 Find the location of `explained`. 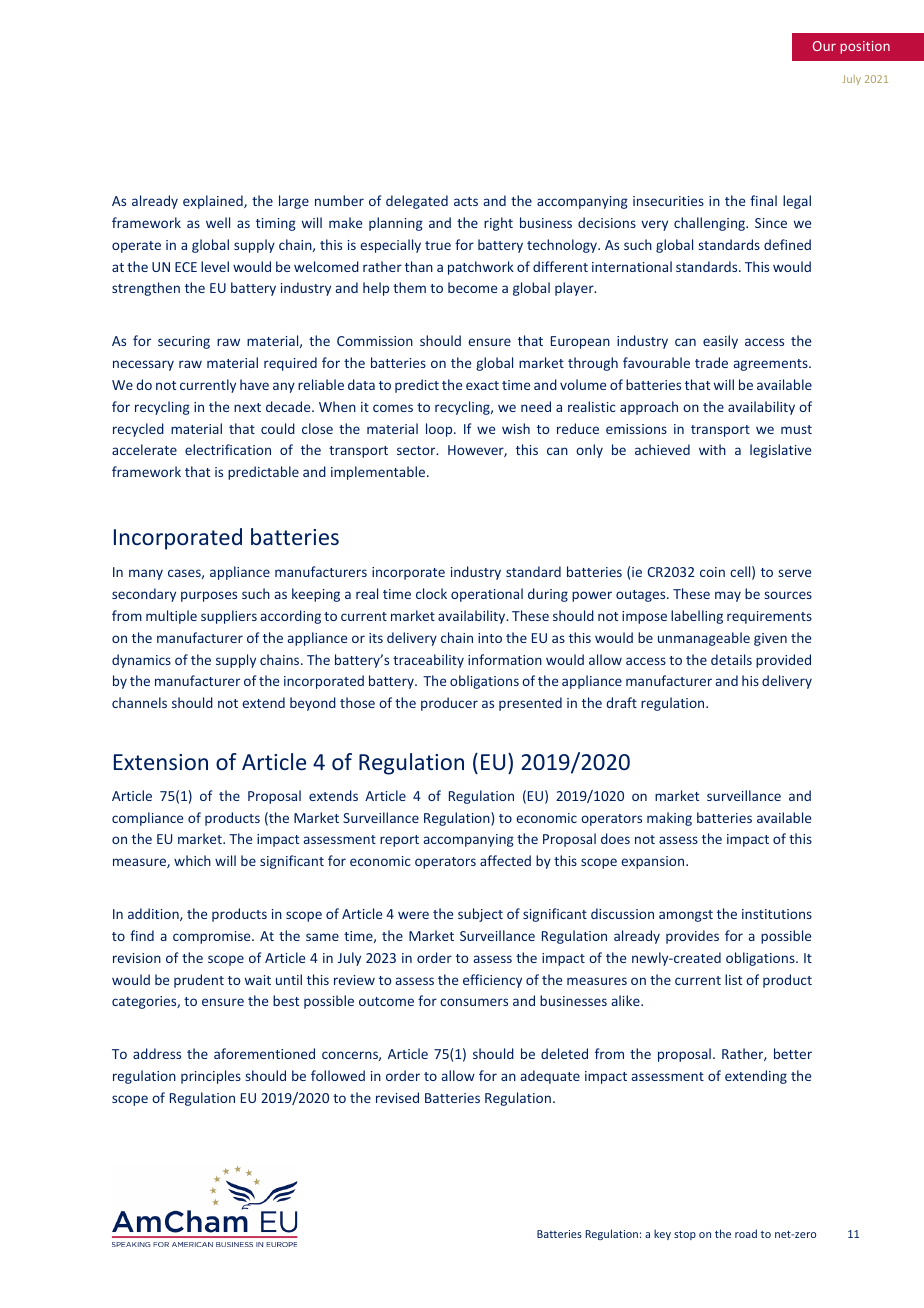

explained is located at coordinates (214, 202).
